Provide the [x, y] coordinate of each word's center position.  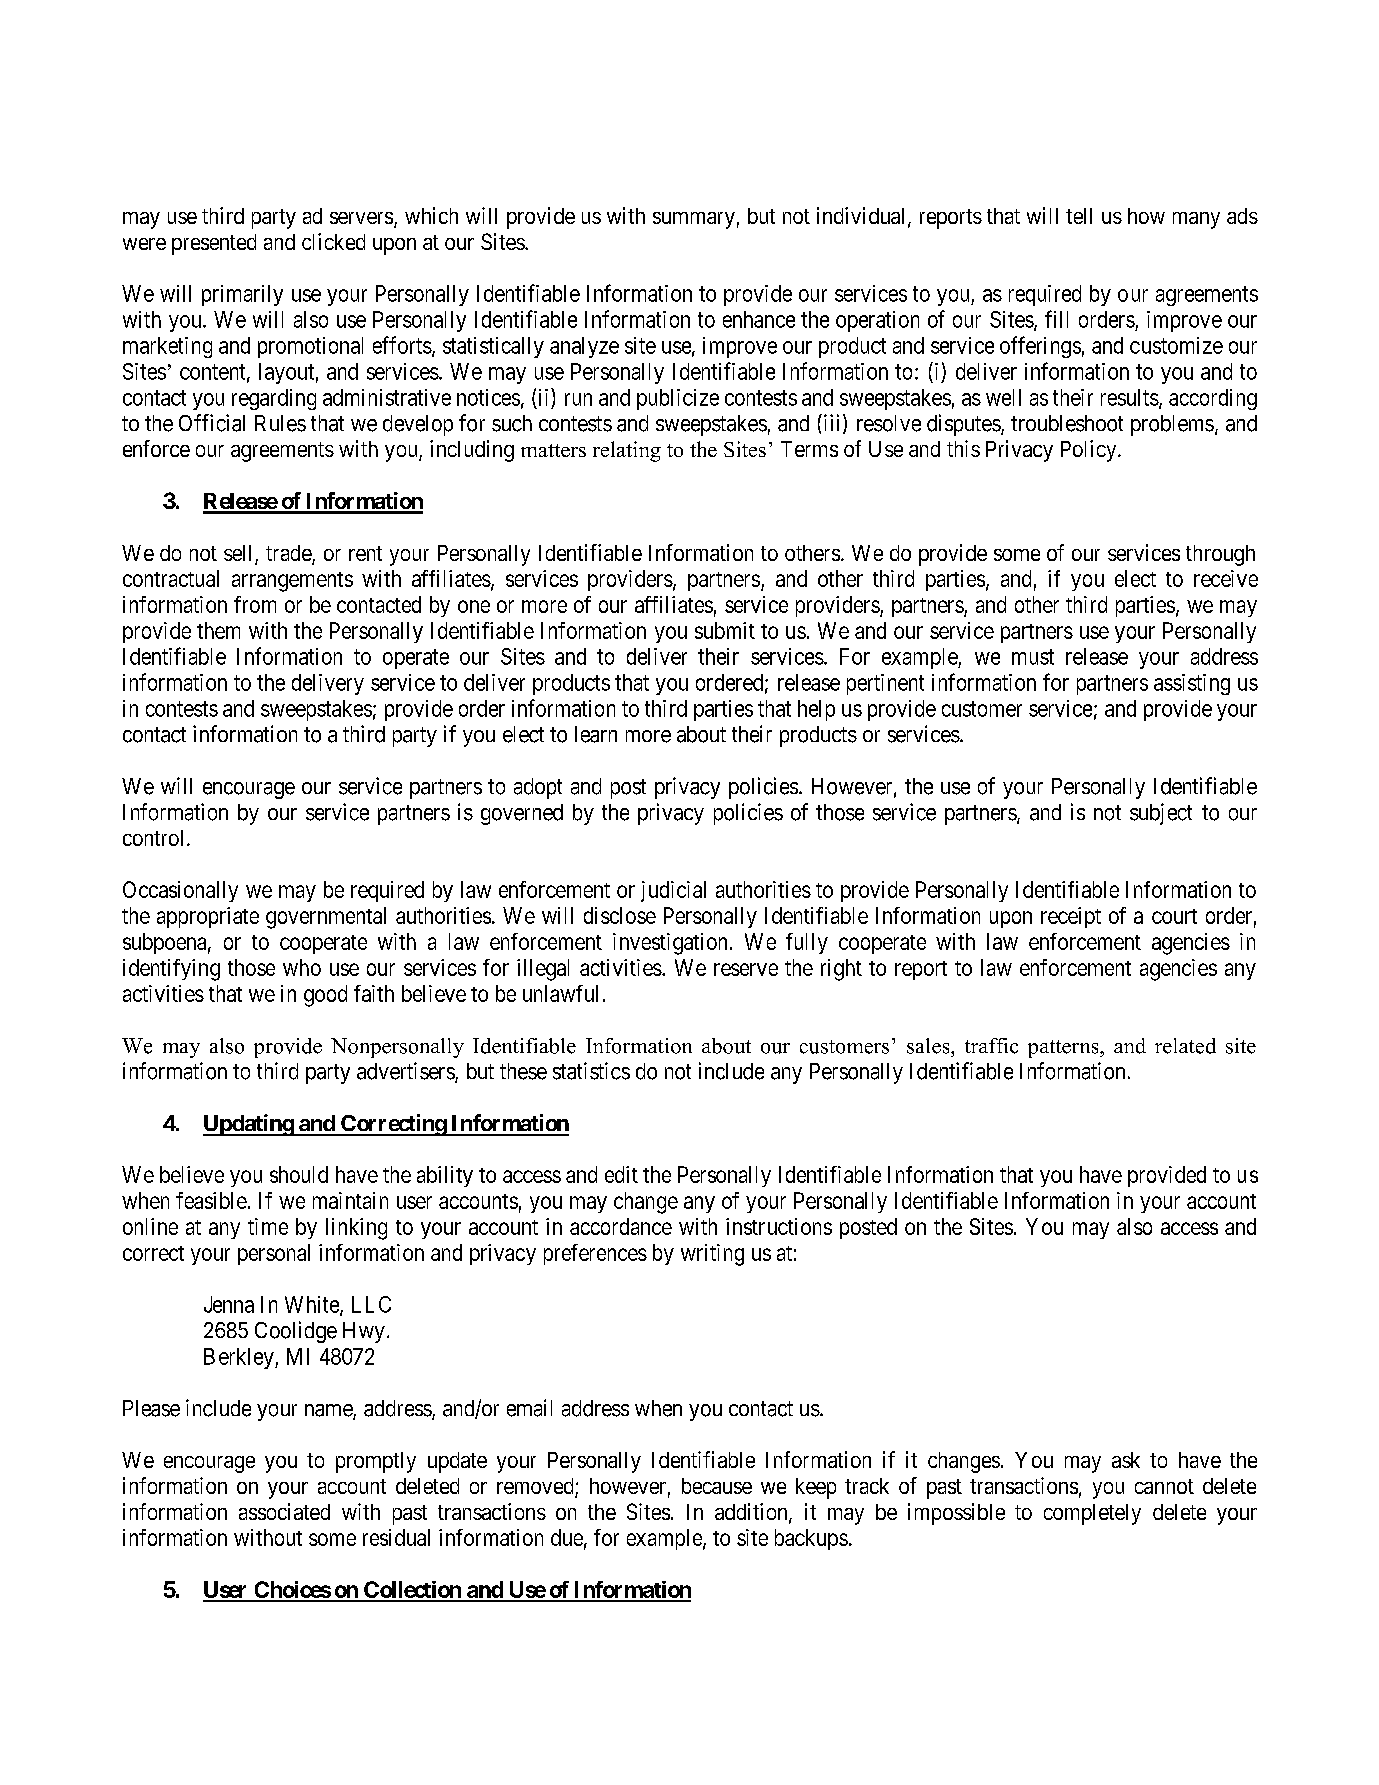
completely [1092, 1514]
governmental [326, 918]
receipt [1071, 917]
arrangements [292, 582]
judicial [673, 891]
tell [1079, 216]
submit [725, 630]
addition [752, 1513]
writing [712, 1255]
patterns [1064, 1049]
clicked [333, 241]
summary [694, 220]
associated [284, 1511]
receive [1226, 578]
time [268, 1226]
